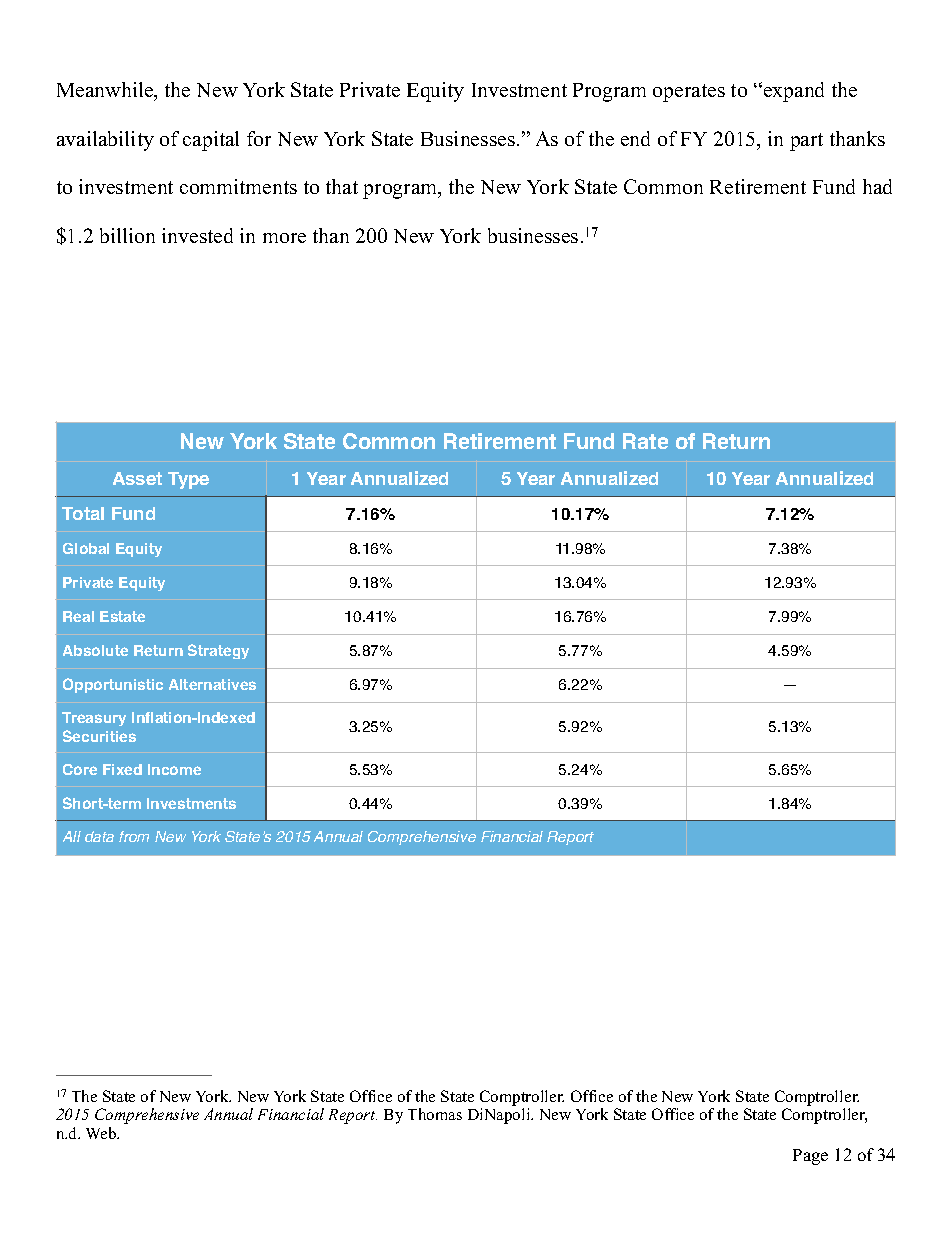  I want to click on end, so click(635, 138).
